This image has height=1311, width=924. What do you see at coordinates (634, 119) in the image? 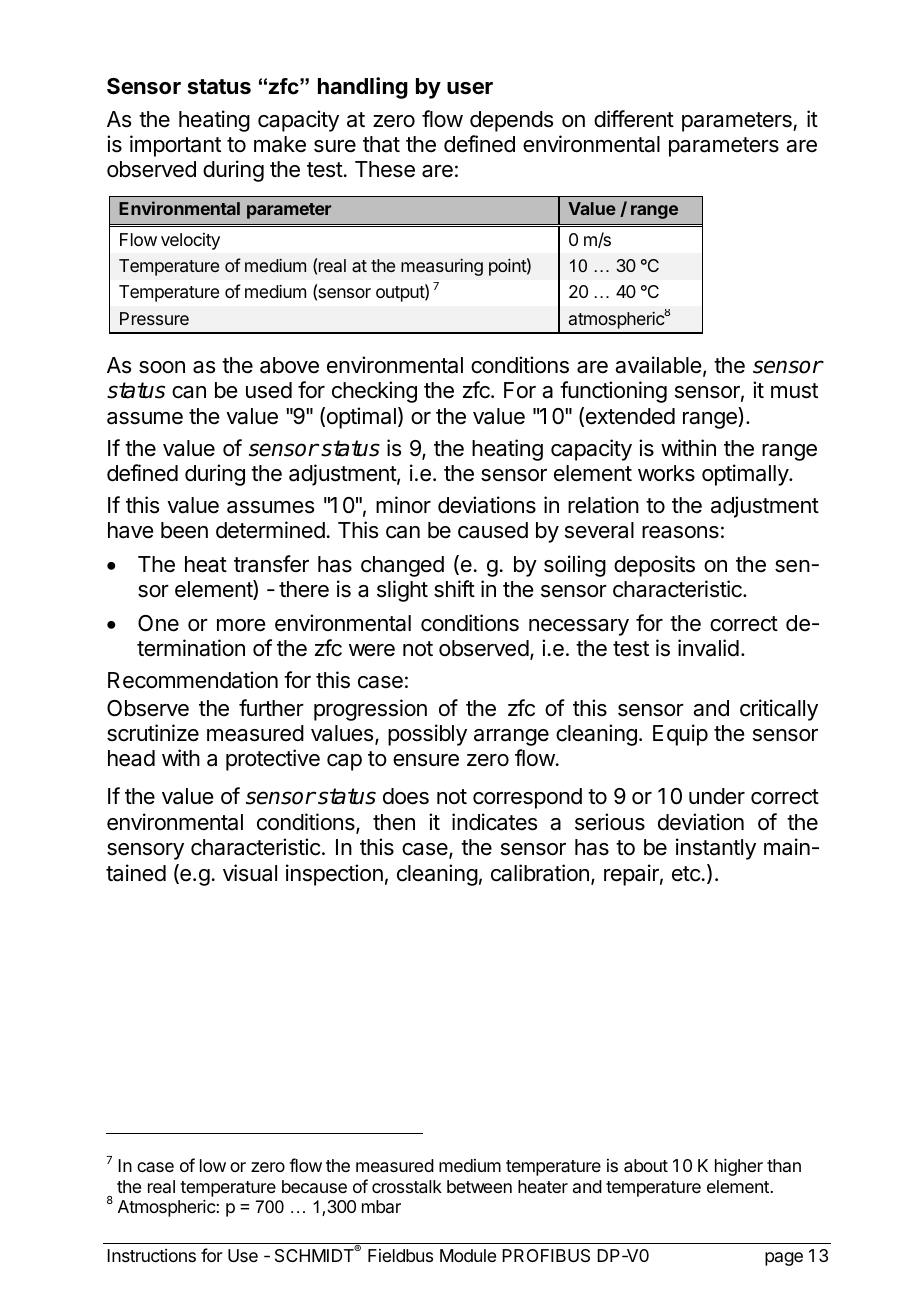
I see `different` at bounding box center [634, 119].
